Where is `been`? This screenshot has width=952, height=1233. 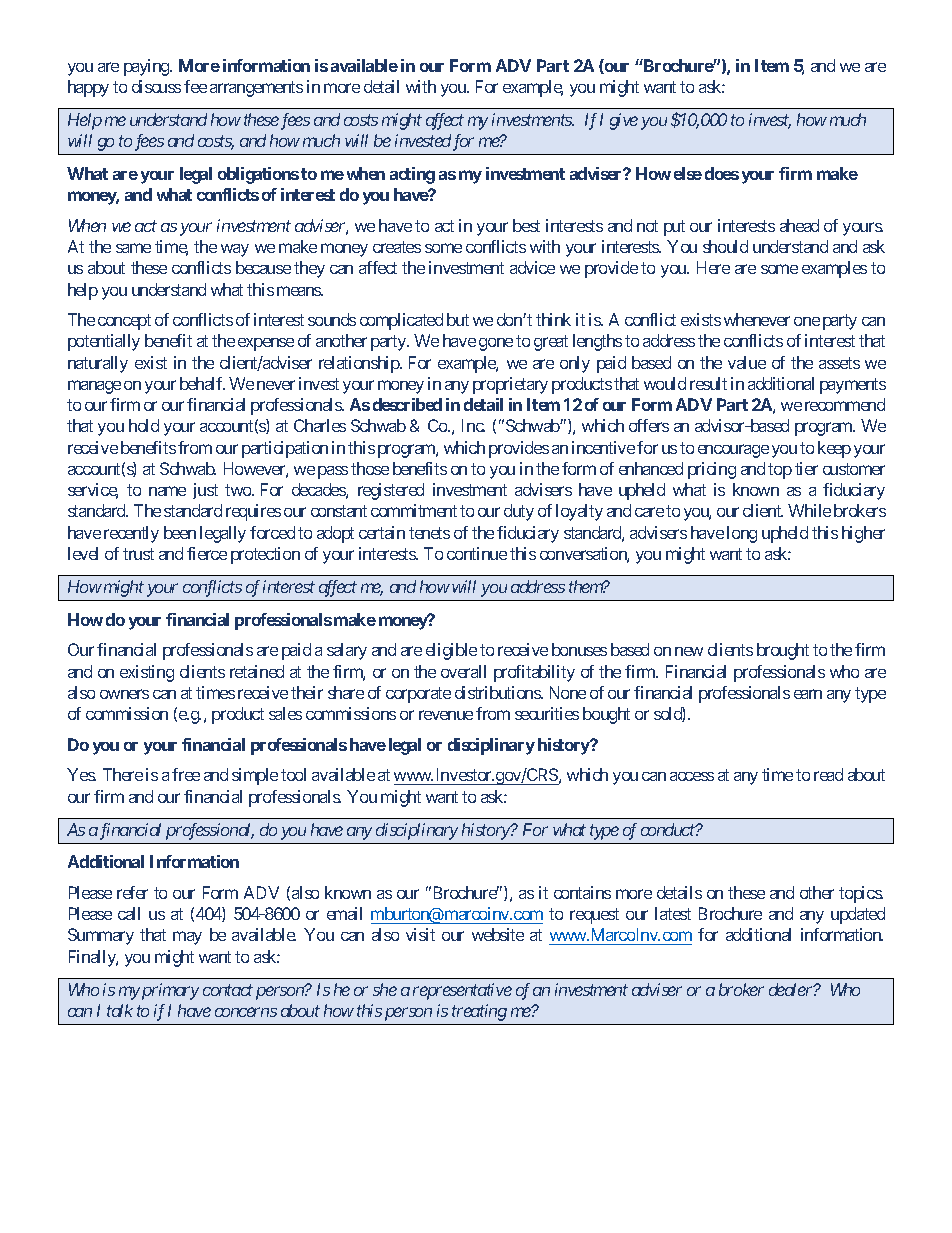
been is located at coordinates (180, 532).
